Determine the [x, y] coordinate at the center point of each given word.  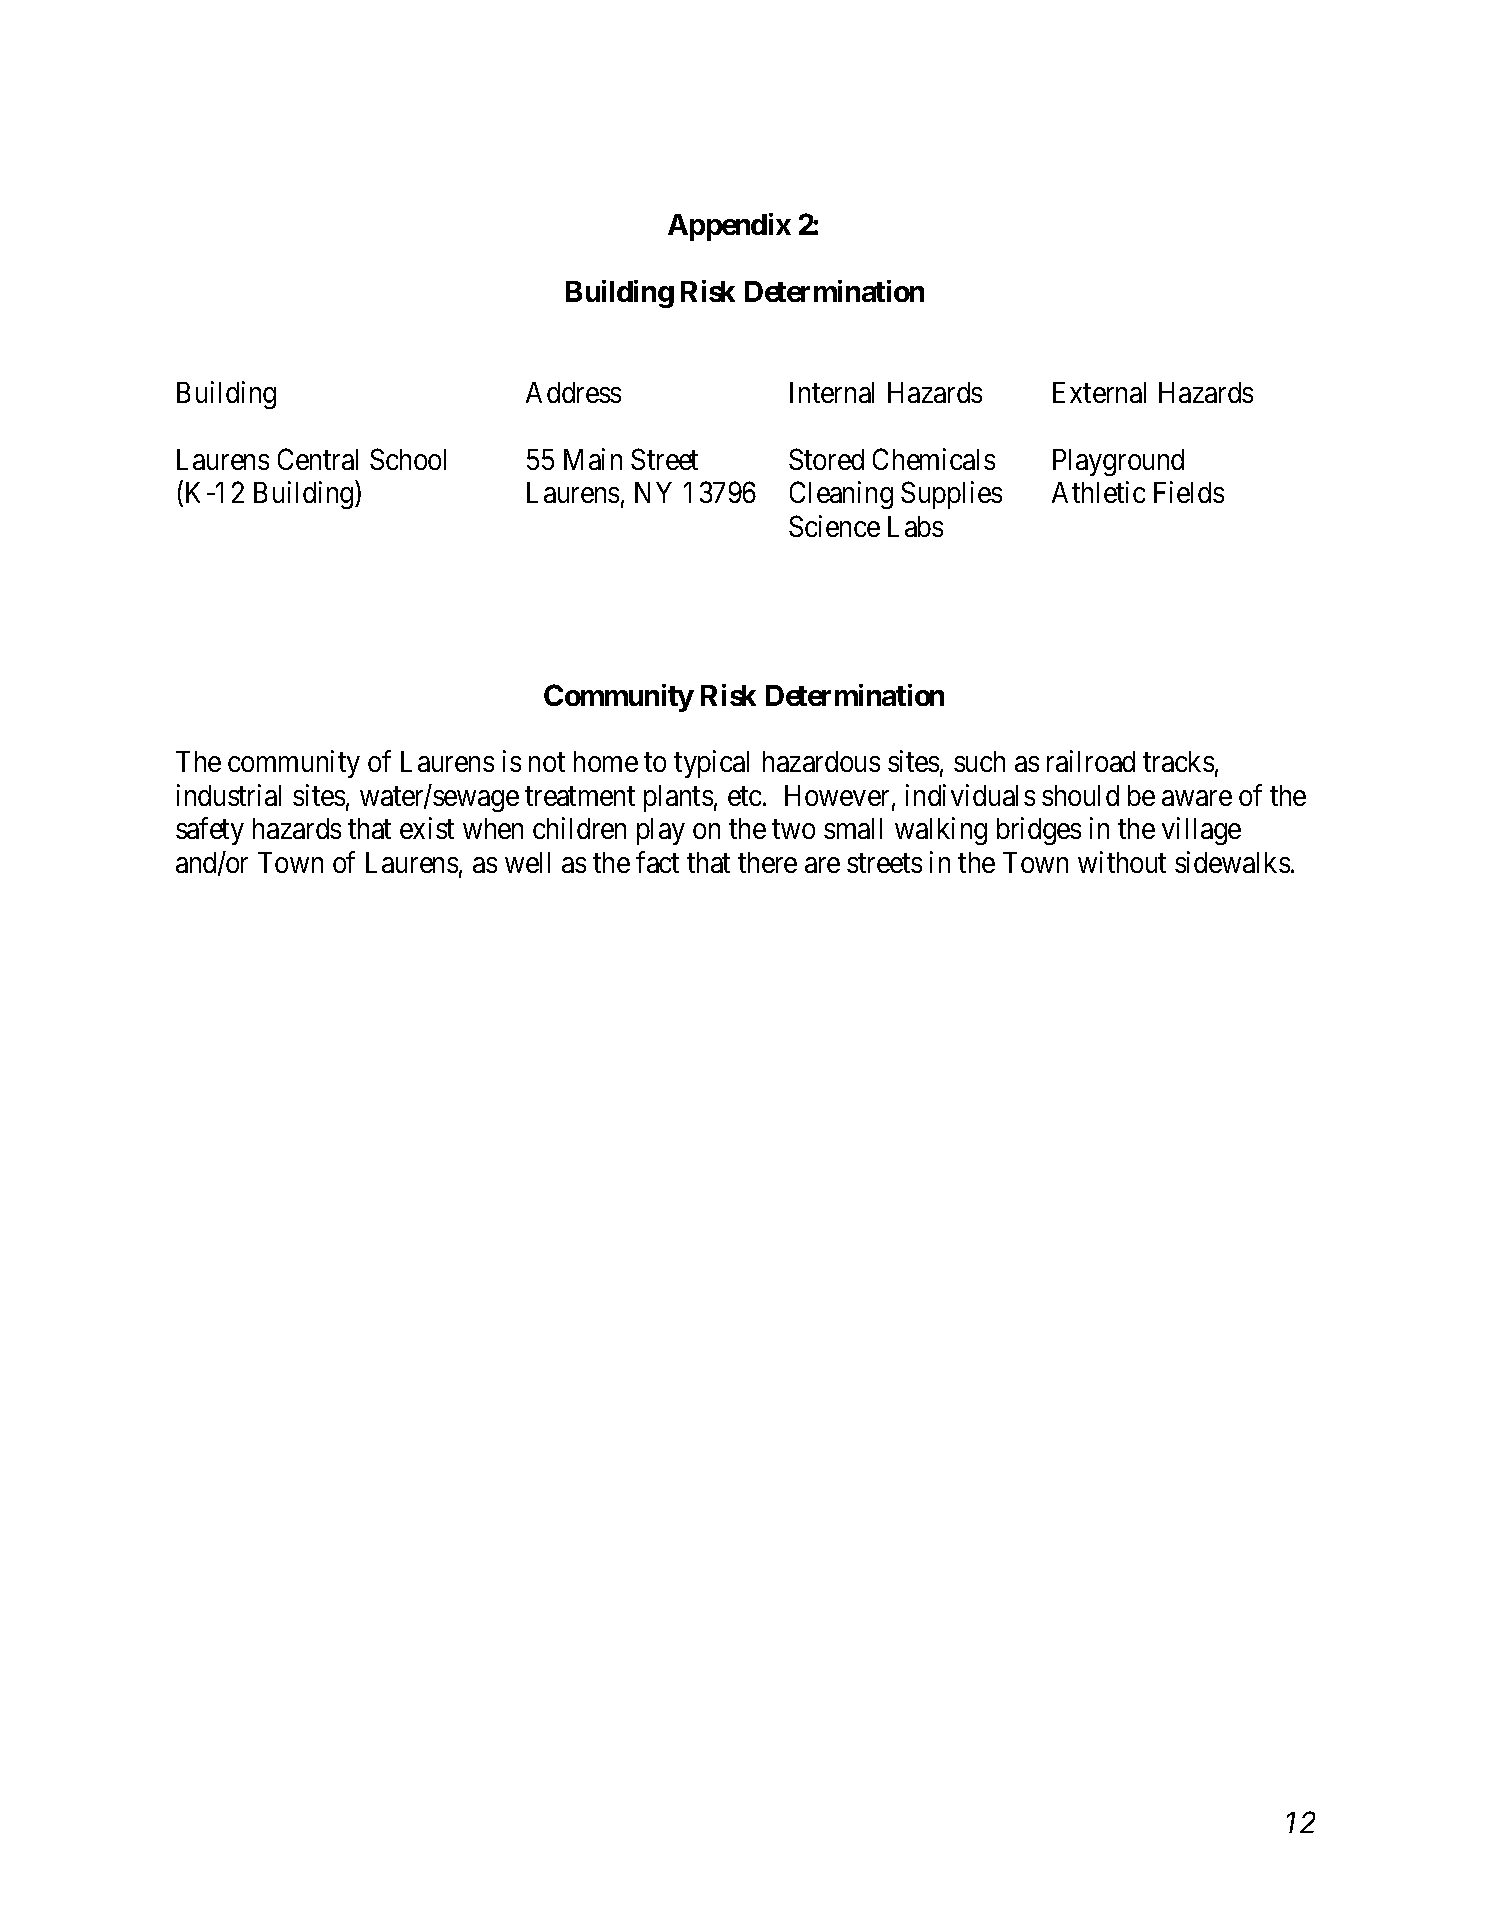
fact [657, 862]
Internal [832, 392]
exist [427, 828]
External [1099, 392]
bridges [1039, 831]
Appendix [729, 227]
